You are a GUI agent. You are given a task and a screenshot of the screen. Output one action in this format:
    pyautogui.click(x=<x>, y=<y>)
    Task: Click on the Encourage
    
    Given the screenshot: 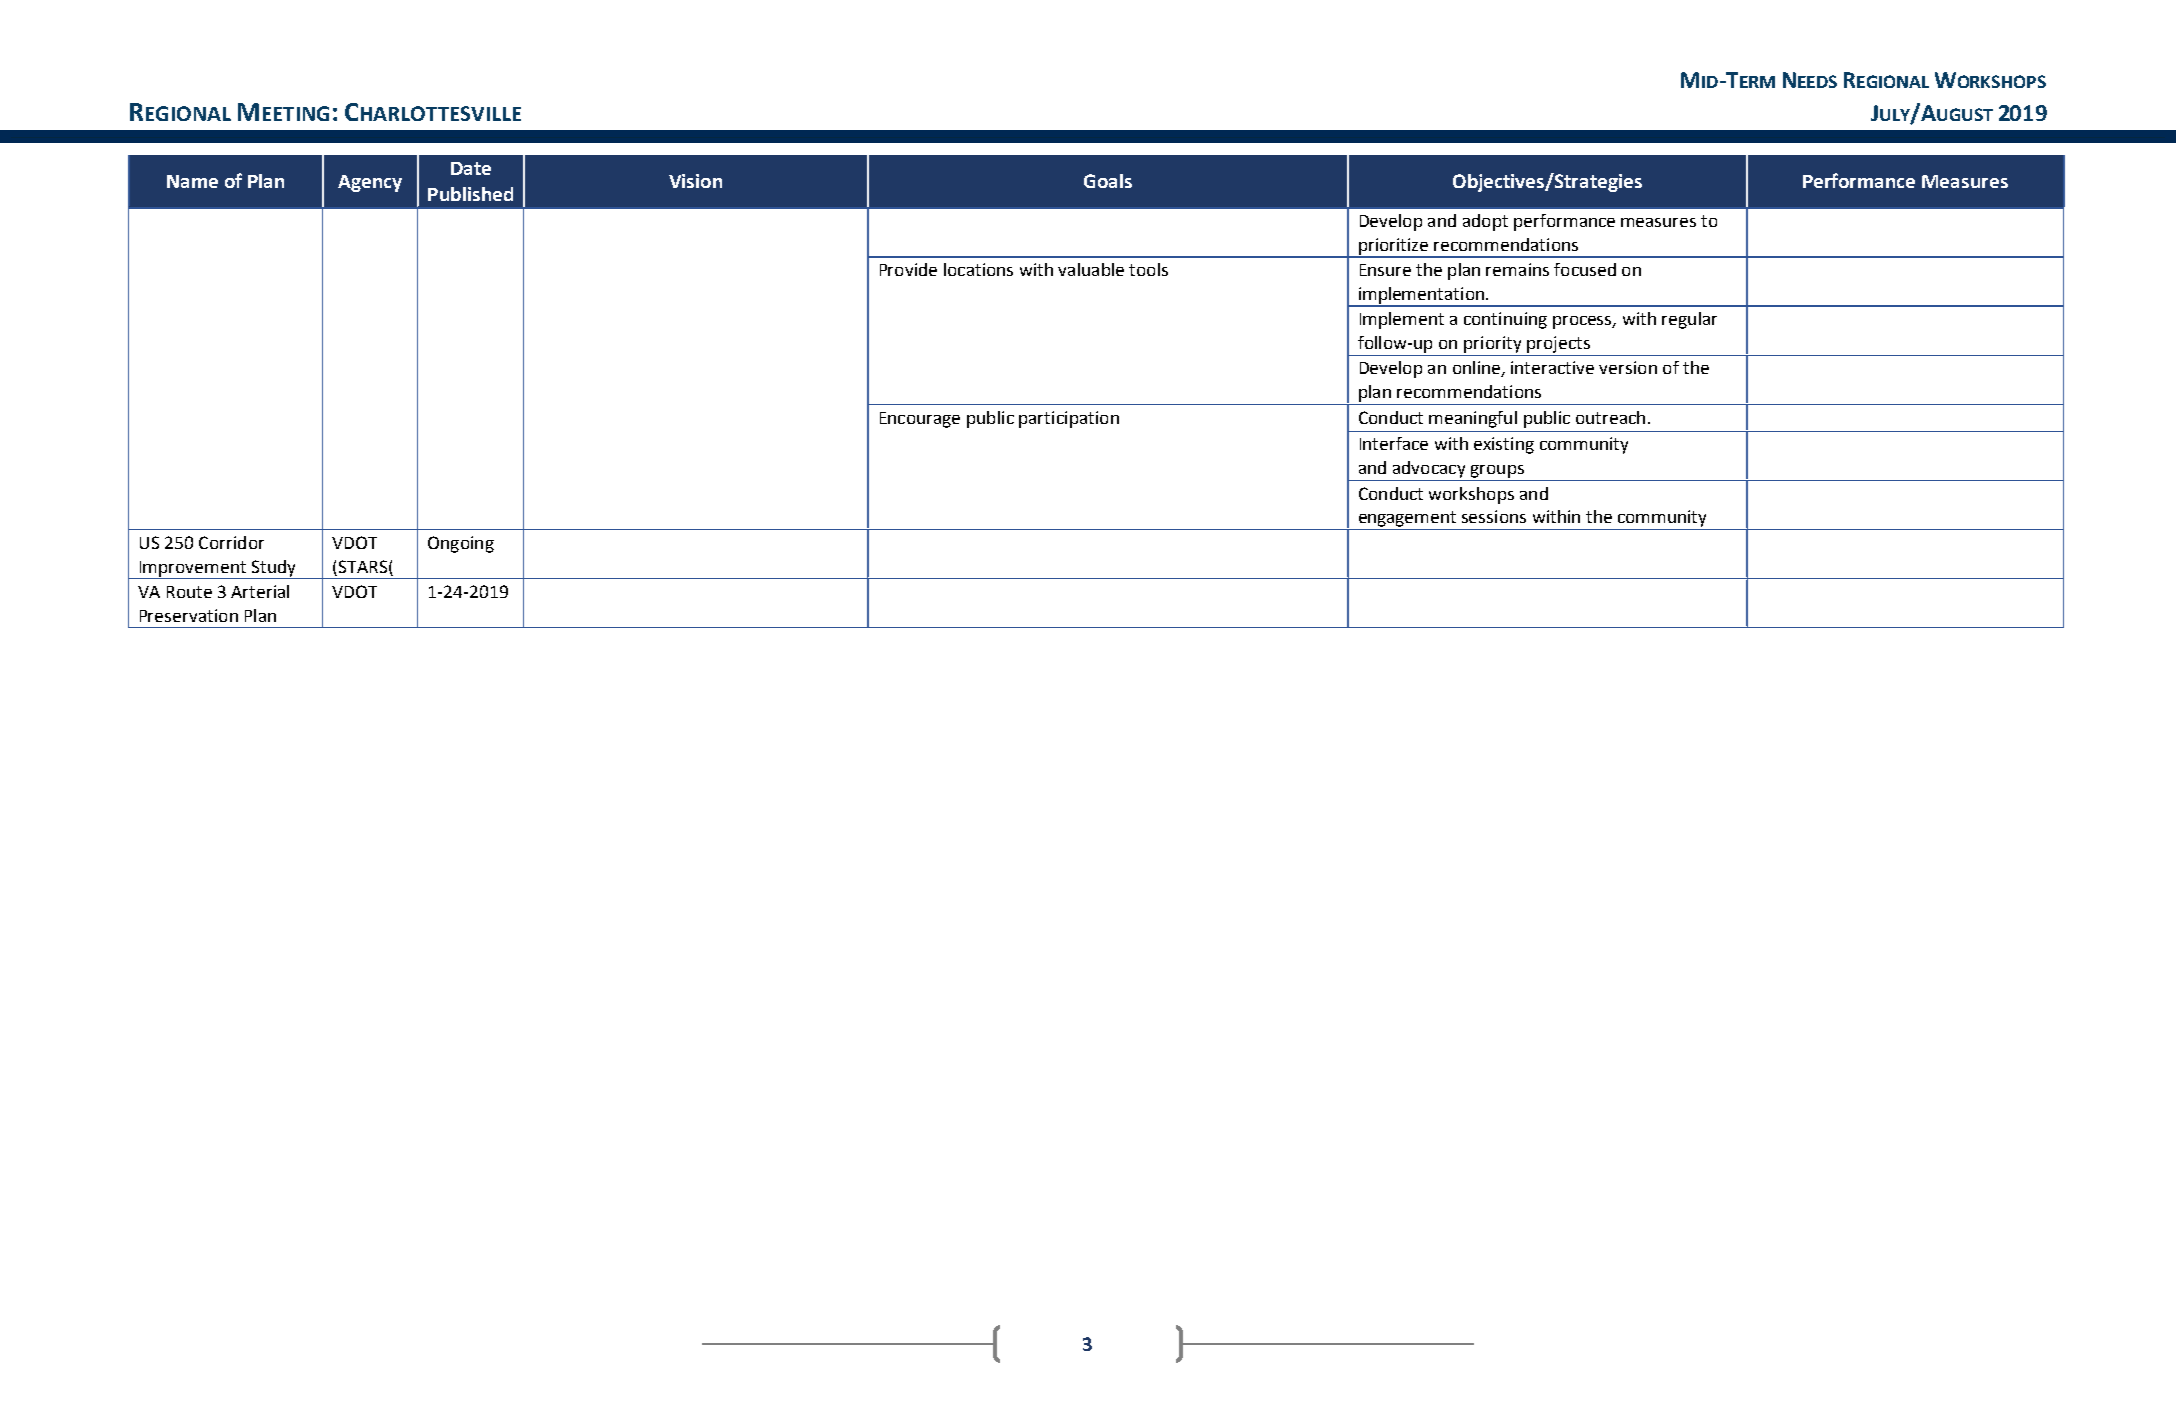 What is the action you would take?
    pyautogui.click(x=920, y=420)
